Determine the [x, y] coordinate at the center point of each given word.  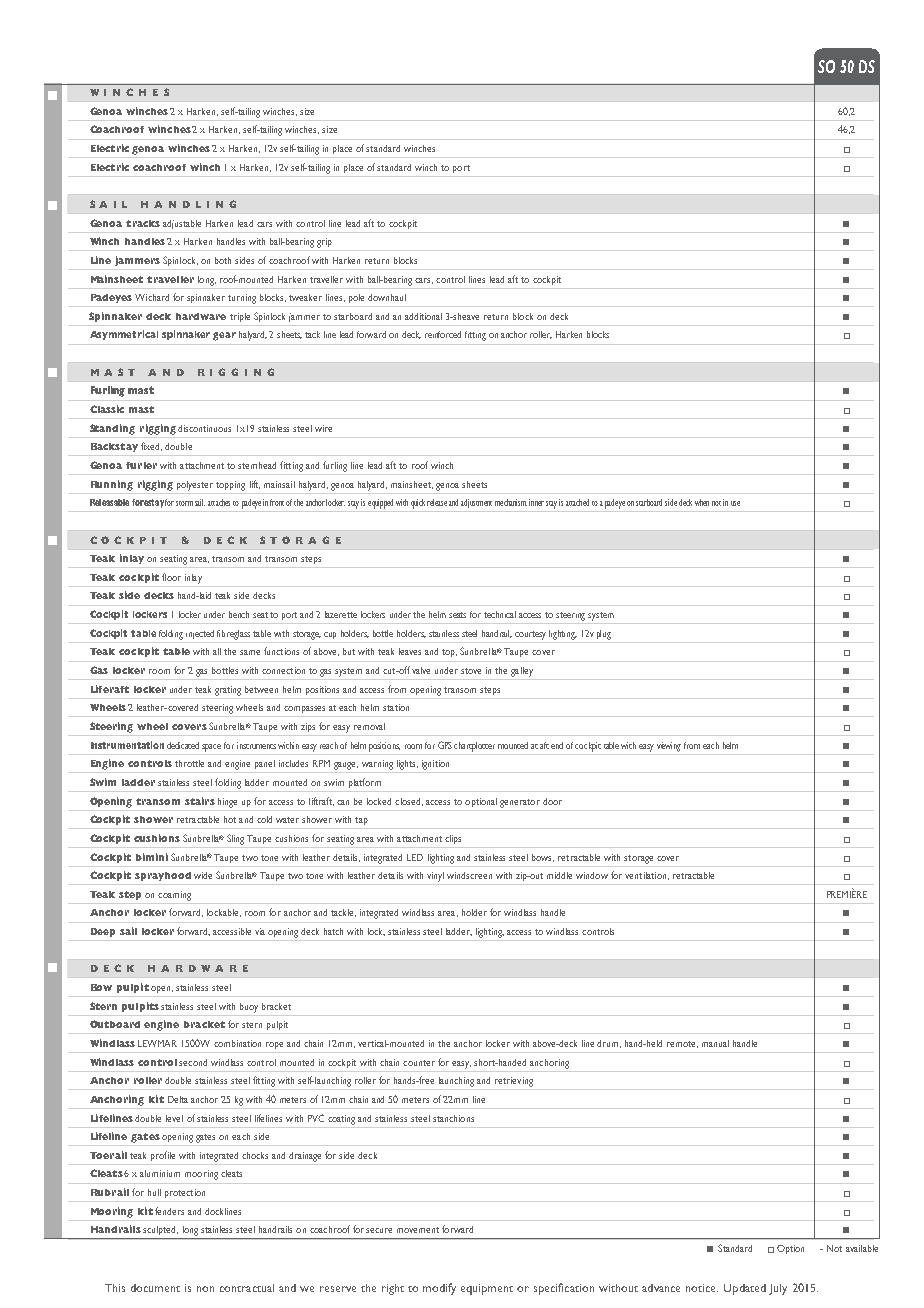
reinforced [443, 334]
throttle [189, 763]
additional [423, 316]
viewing [669, 747]
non [205, 1289]
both [223, 260]
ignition [435, 765]
